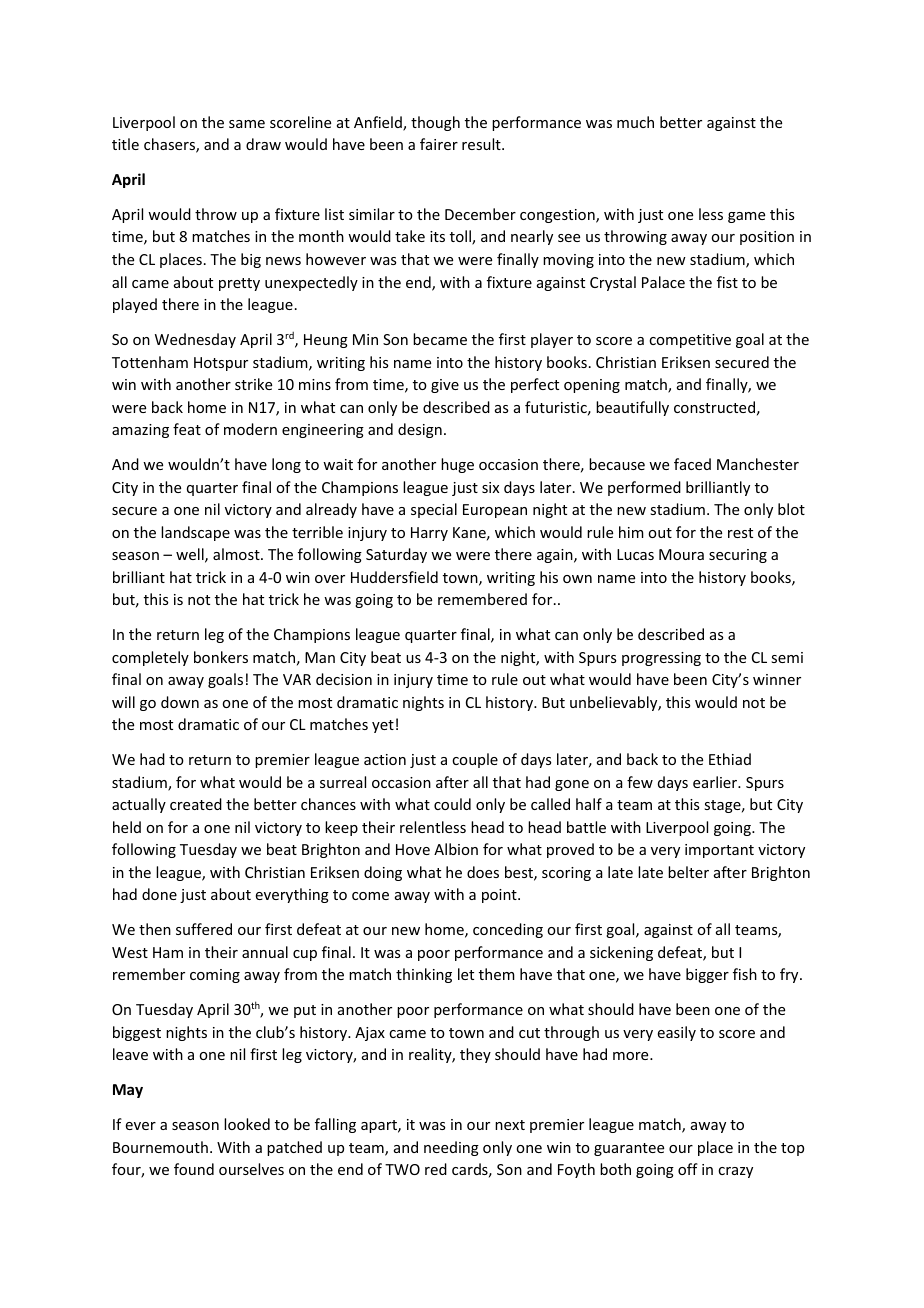 The width and height of the document is (924, 1308). I want to click on couple, so click(475, 760).
